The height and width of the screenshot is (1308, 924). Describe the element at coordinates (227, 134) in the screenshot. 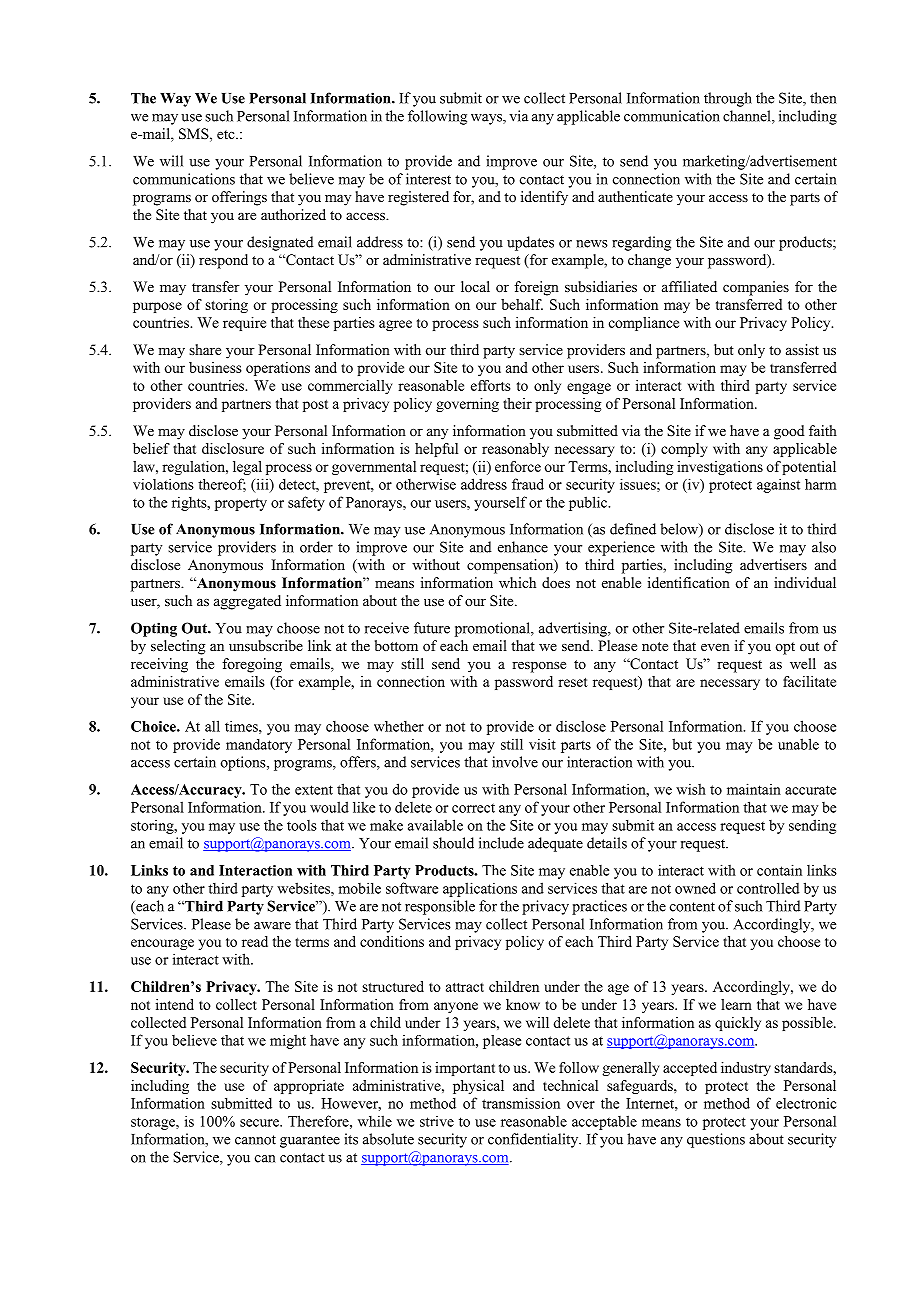

I see `etc` at that location.
